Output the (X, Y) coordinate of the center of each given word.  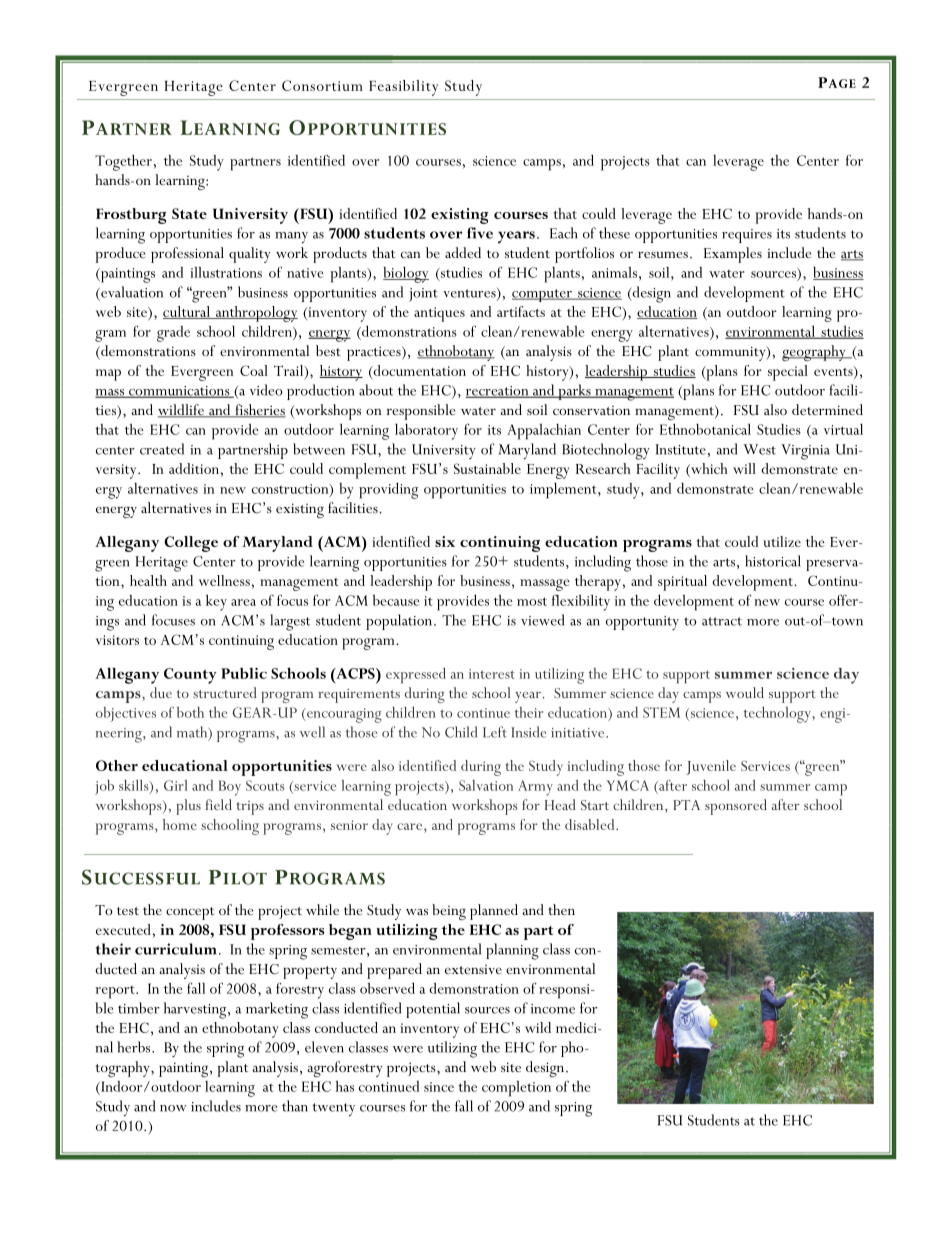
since (439, 1087)
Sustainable (487, 468)
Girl (175, 785)
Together (125, 162)
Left (495, 732)
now (173, 1108)
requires (747, 236)
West (759, 449)
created (162, 449)
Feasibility (403, 88)
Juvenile (711, 767)
